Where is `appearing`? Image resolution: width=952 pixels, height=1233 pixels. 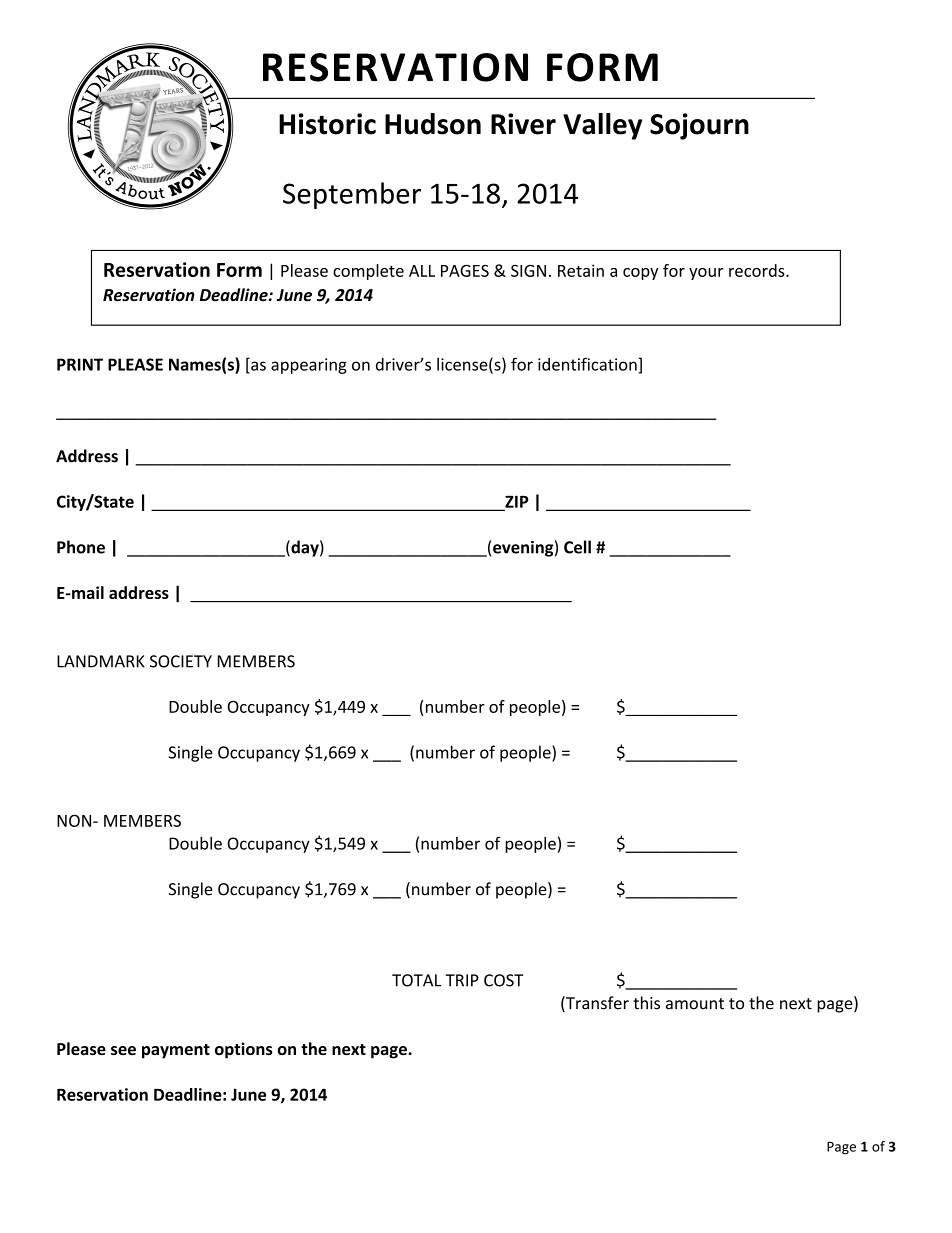 appearing is located at coordinates (309, 366).
